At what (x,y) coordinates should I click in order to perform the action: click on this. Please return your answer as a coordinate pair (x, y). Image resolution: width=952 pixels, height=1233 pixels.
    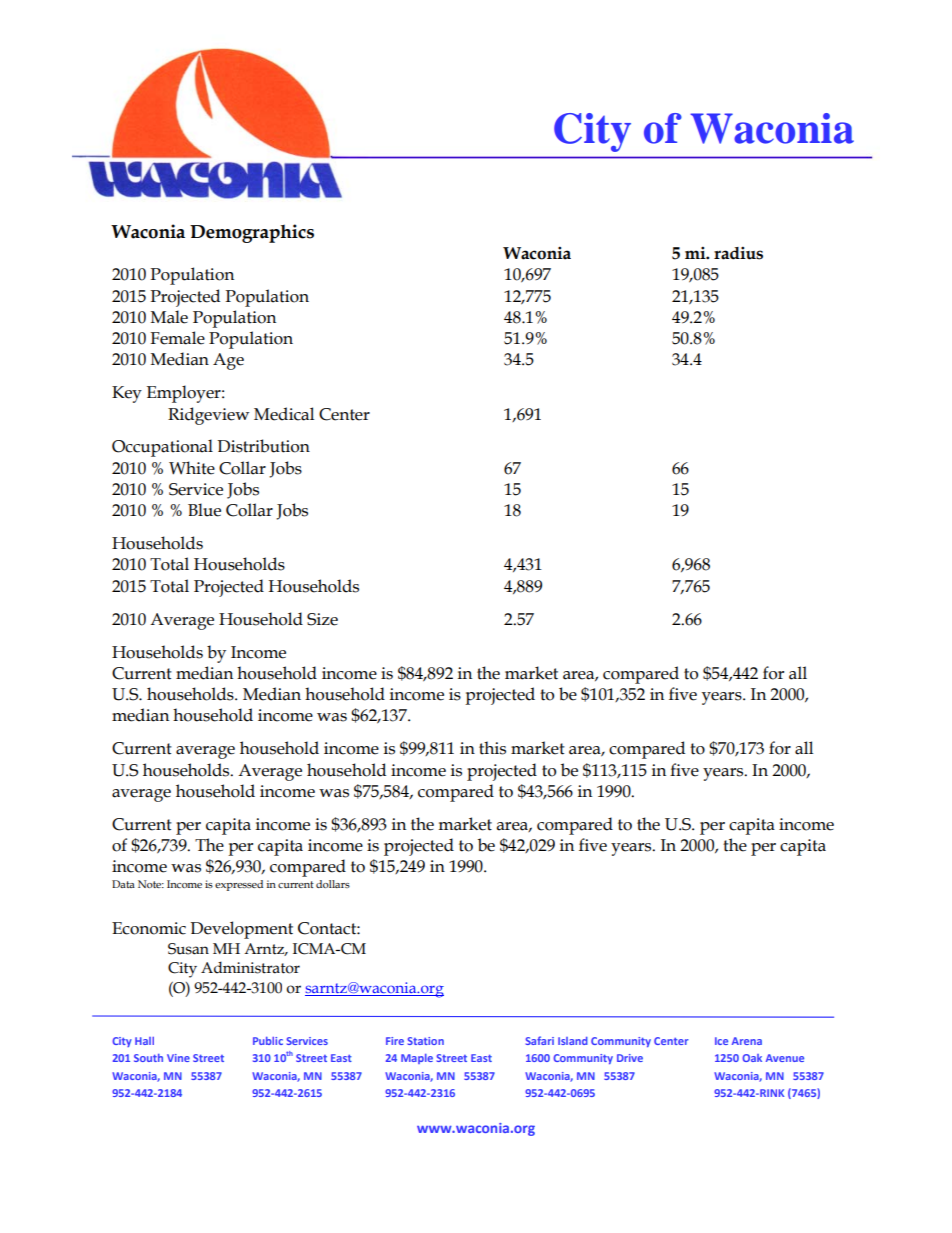
    Looking at the image, I should click on (492, 748).
